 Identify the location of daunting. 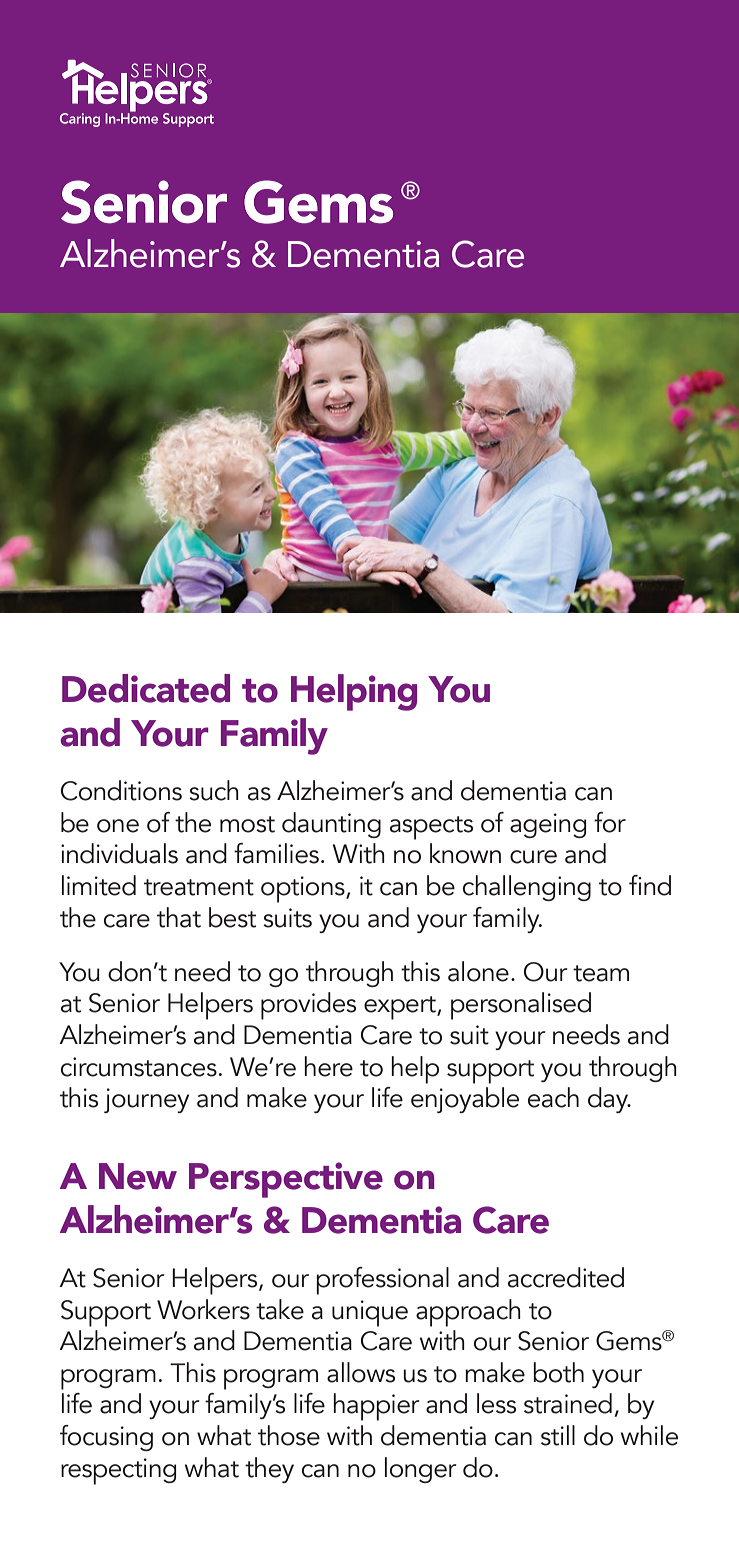
(331, 825).
